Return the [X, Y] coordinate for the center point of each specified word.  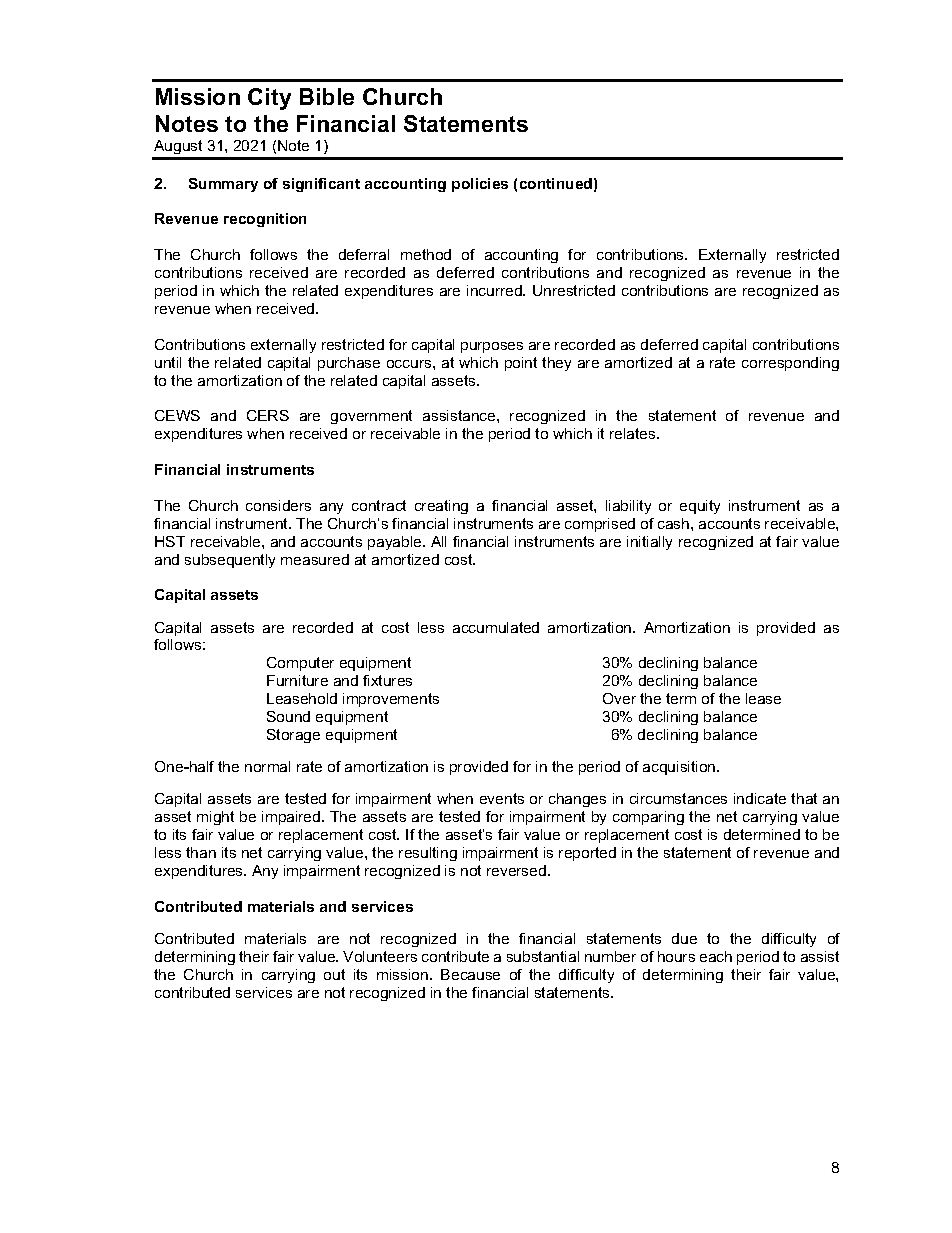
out [334, 974]
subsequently [230, 561]
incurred [495, 290]
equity [700, 507]
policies [480, 185]
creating [441, 507]
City [269, 99]
